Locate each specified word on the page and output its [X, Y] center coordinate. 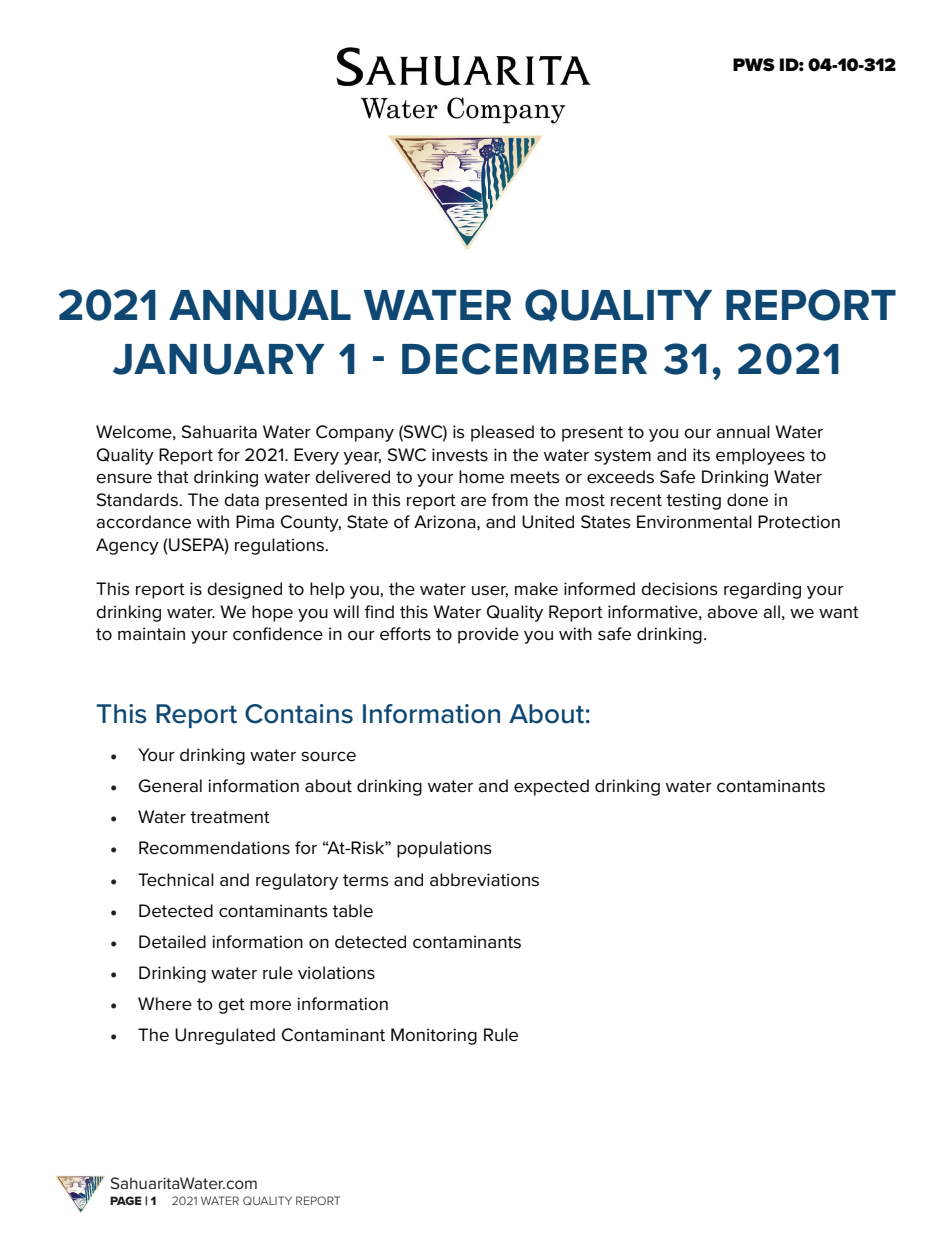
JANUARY [219, 359]
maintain [151, 634]
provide [488, 635]
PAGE [126, 1200]
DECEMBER [524, 359]
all [771, 611]
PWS [754, 65]
